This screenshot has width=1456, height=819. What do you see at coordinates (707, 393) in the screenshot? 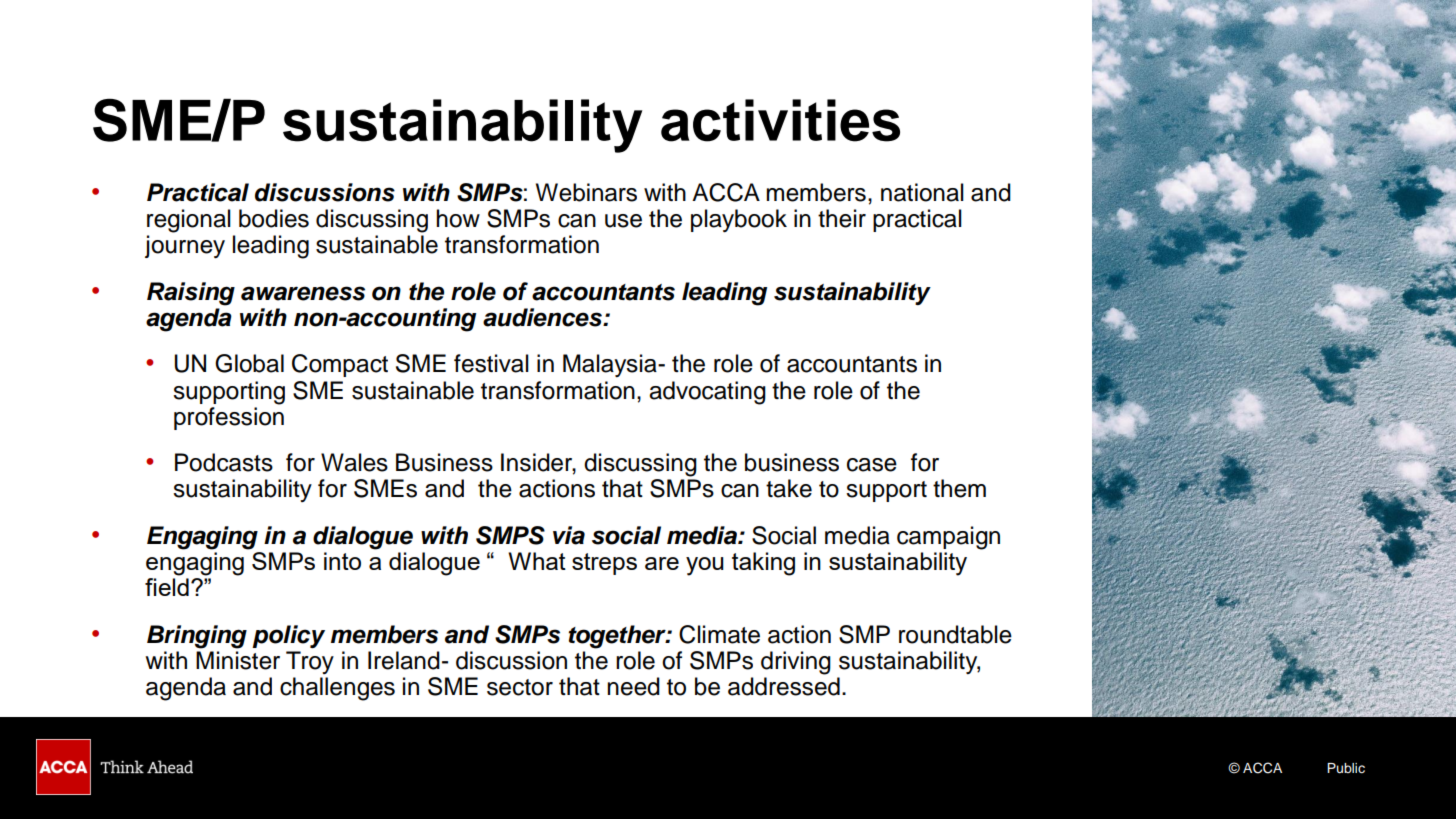
I see `advocating` at bounding box center [707, 393].
